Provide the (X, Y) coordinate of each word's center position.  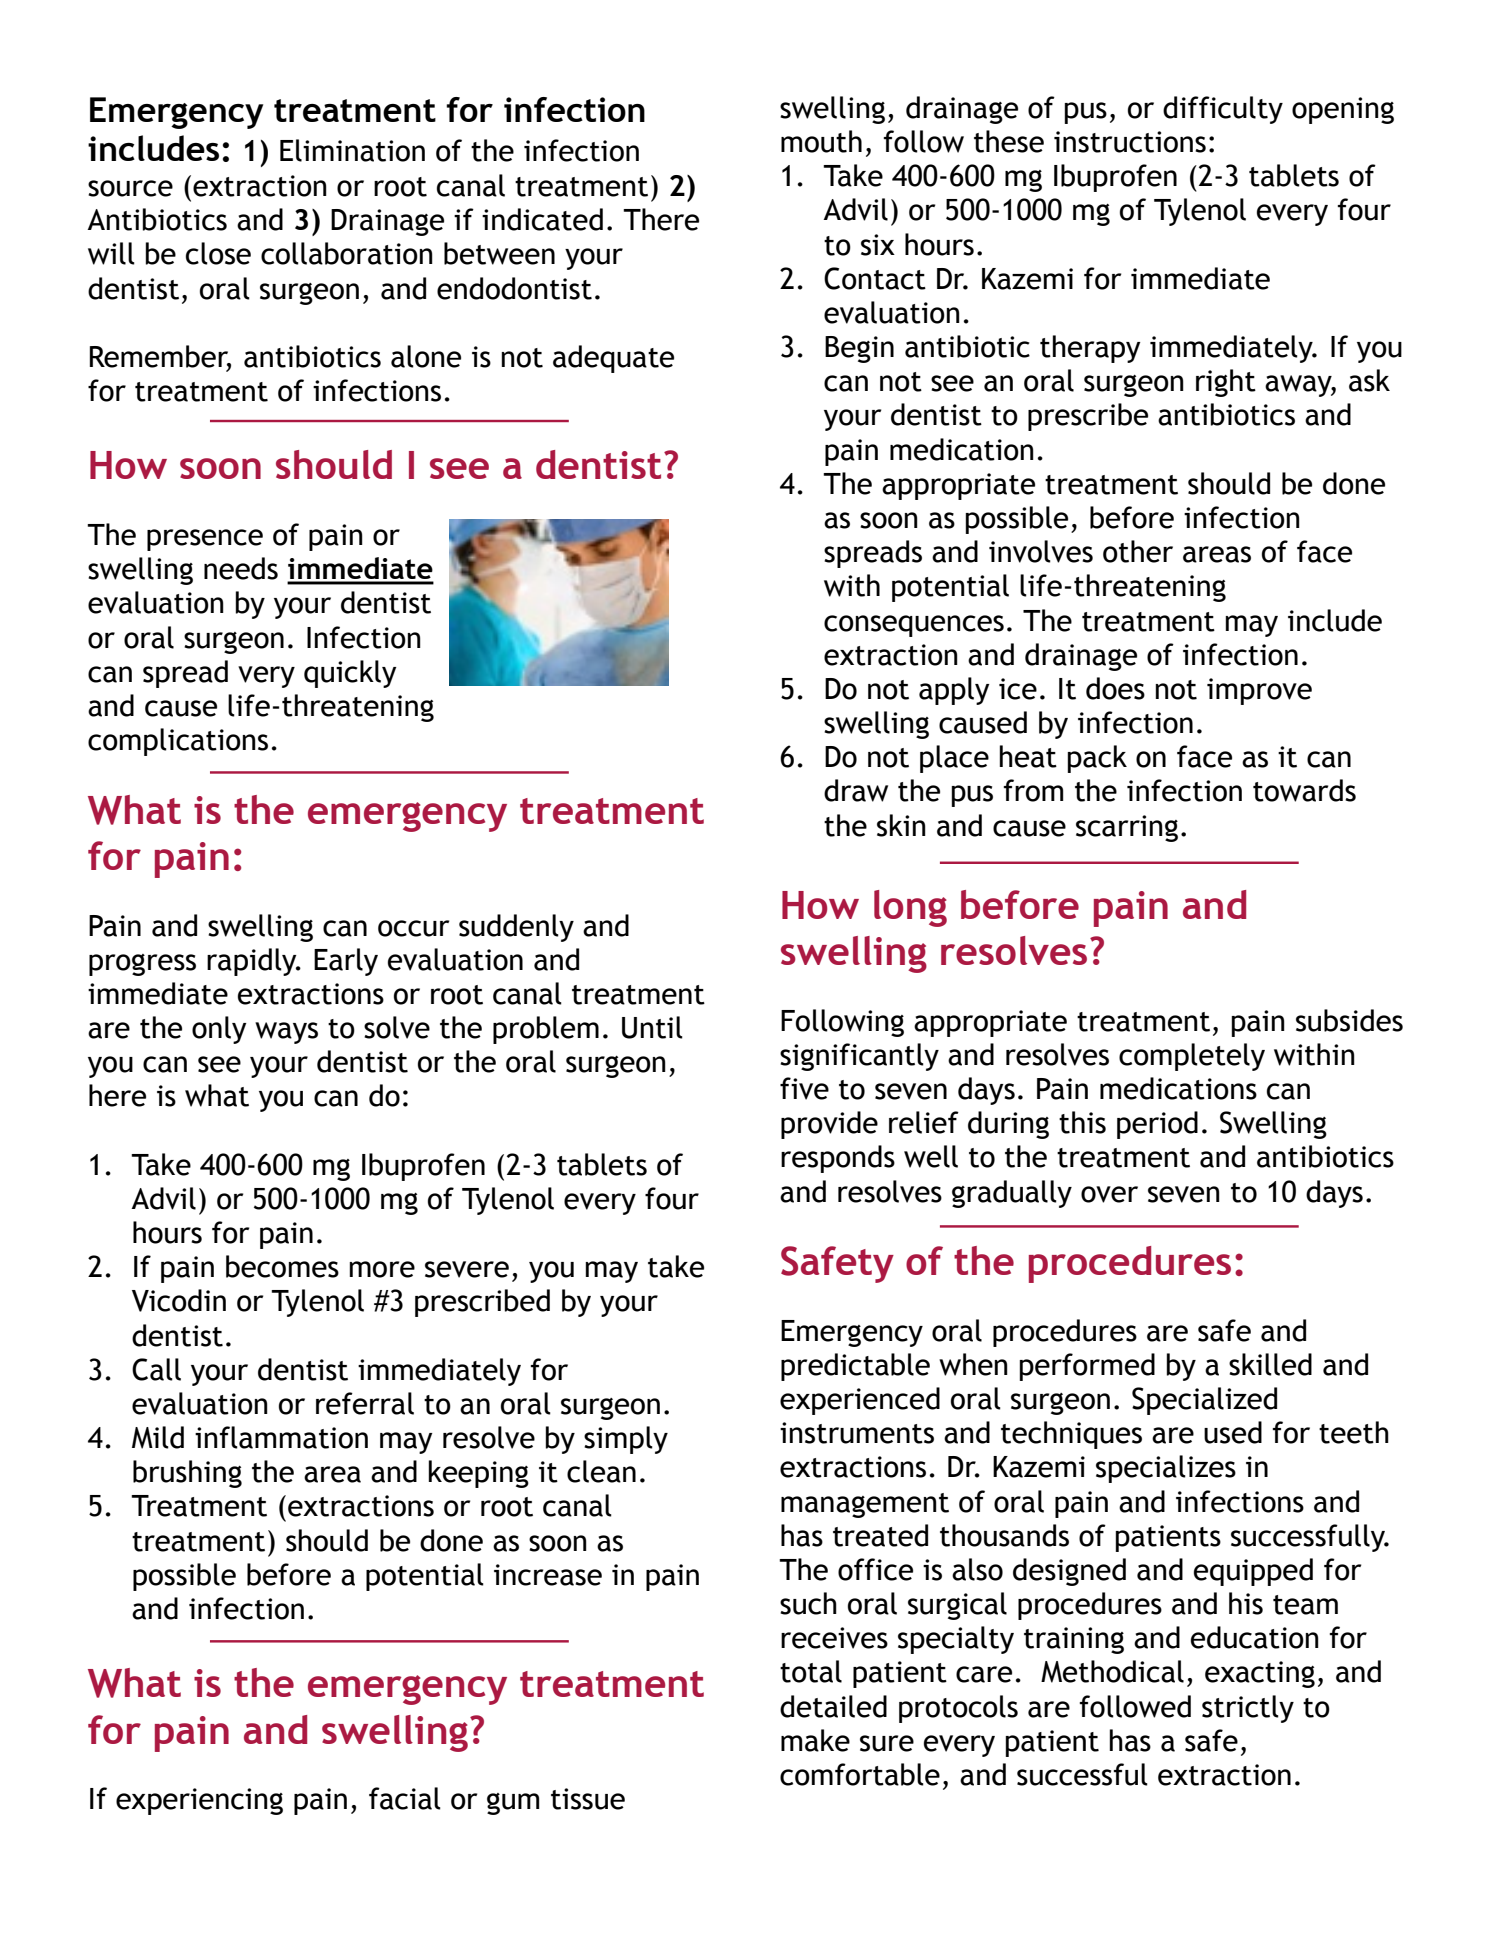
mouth (821, 141)
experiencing (199, 1801)
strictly (1248, 1709)
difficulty (1223, 110)
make (815, 1740)
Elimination (352, 150)
